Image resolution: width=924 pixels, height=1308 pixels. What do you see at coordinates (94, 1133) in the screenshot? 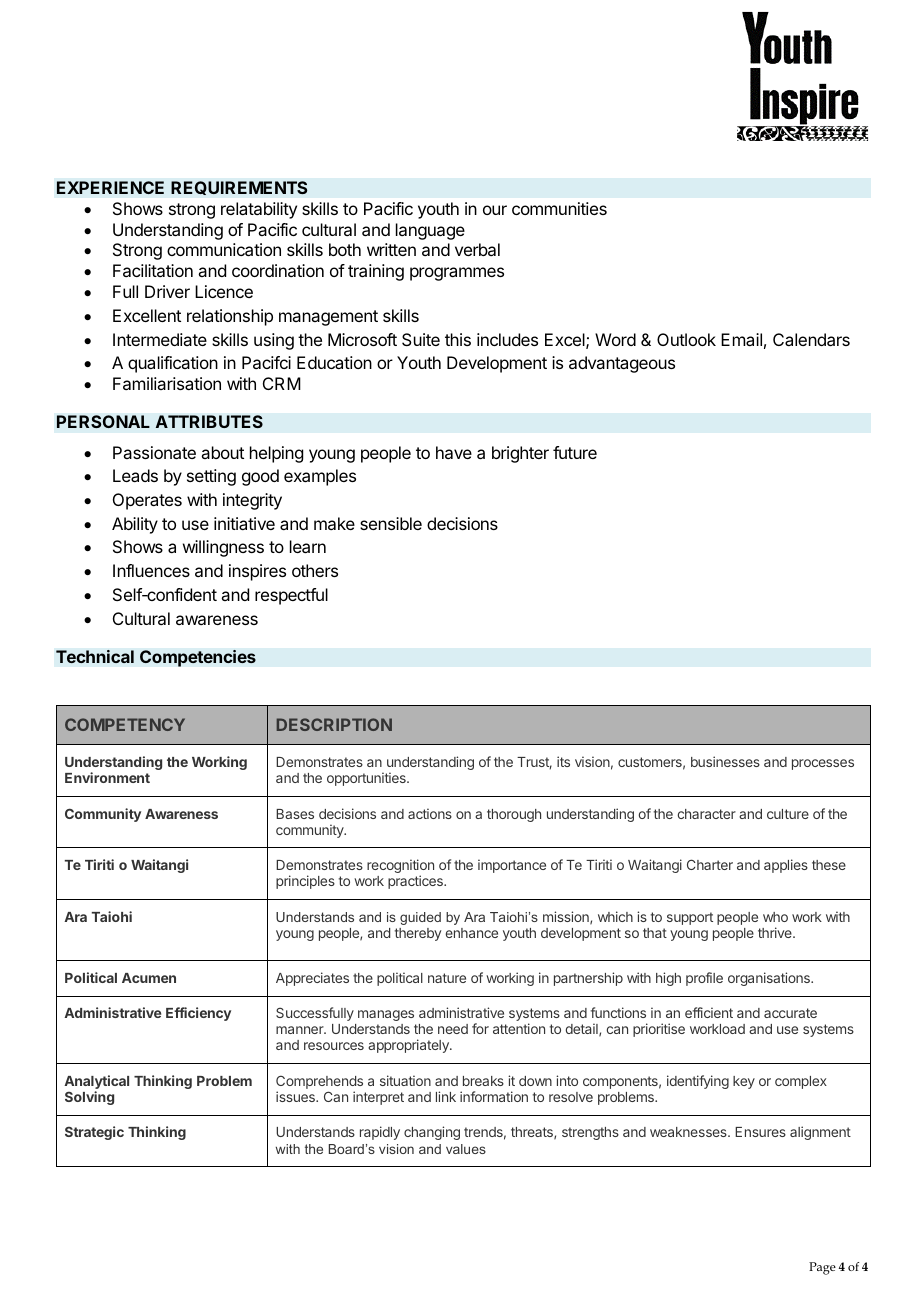
I see `Strategic` at bounding box center [94, 1133].
